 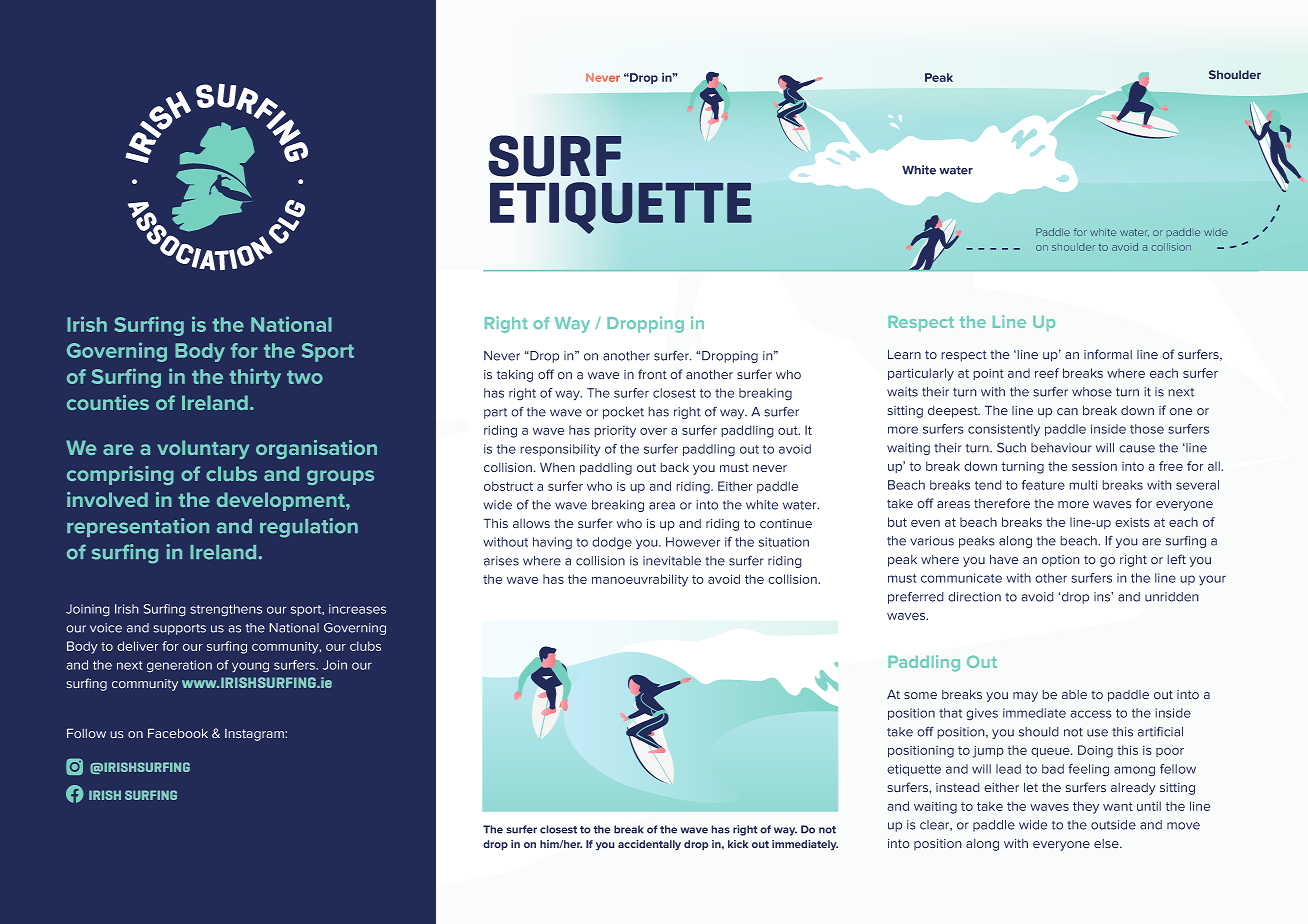 What do you see at coordinates (138, 646) in the document?
I see `deliver` at bounding box center [138, 646].
